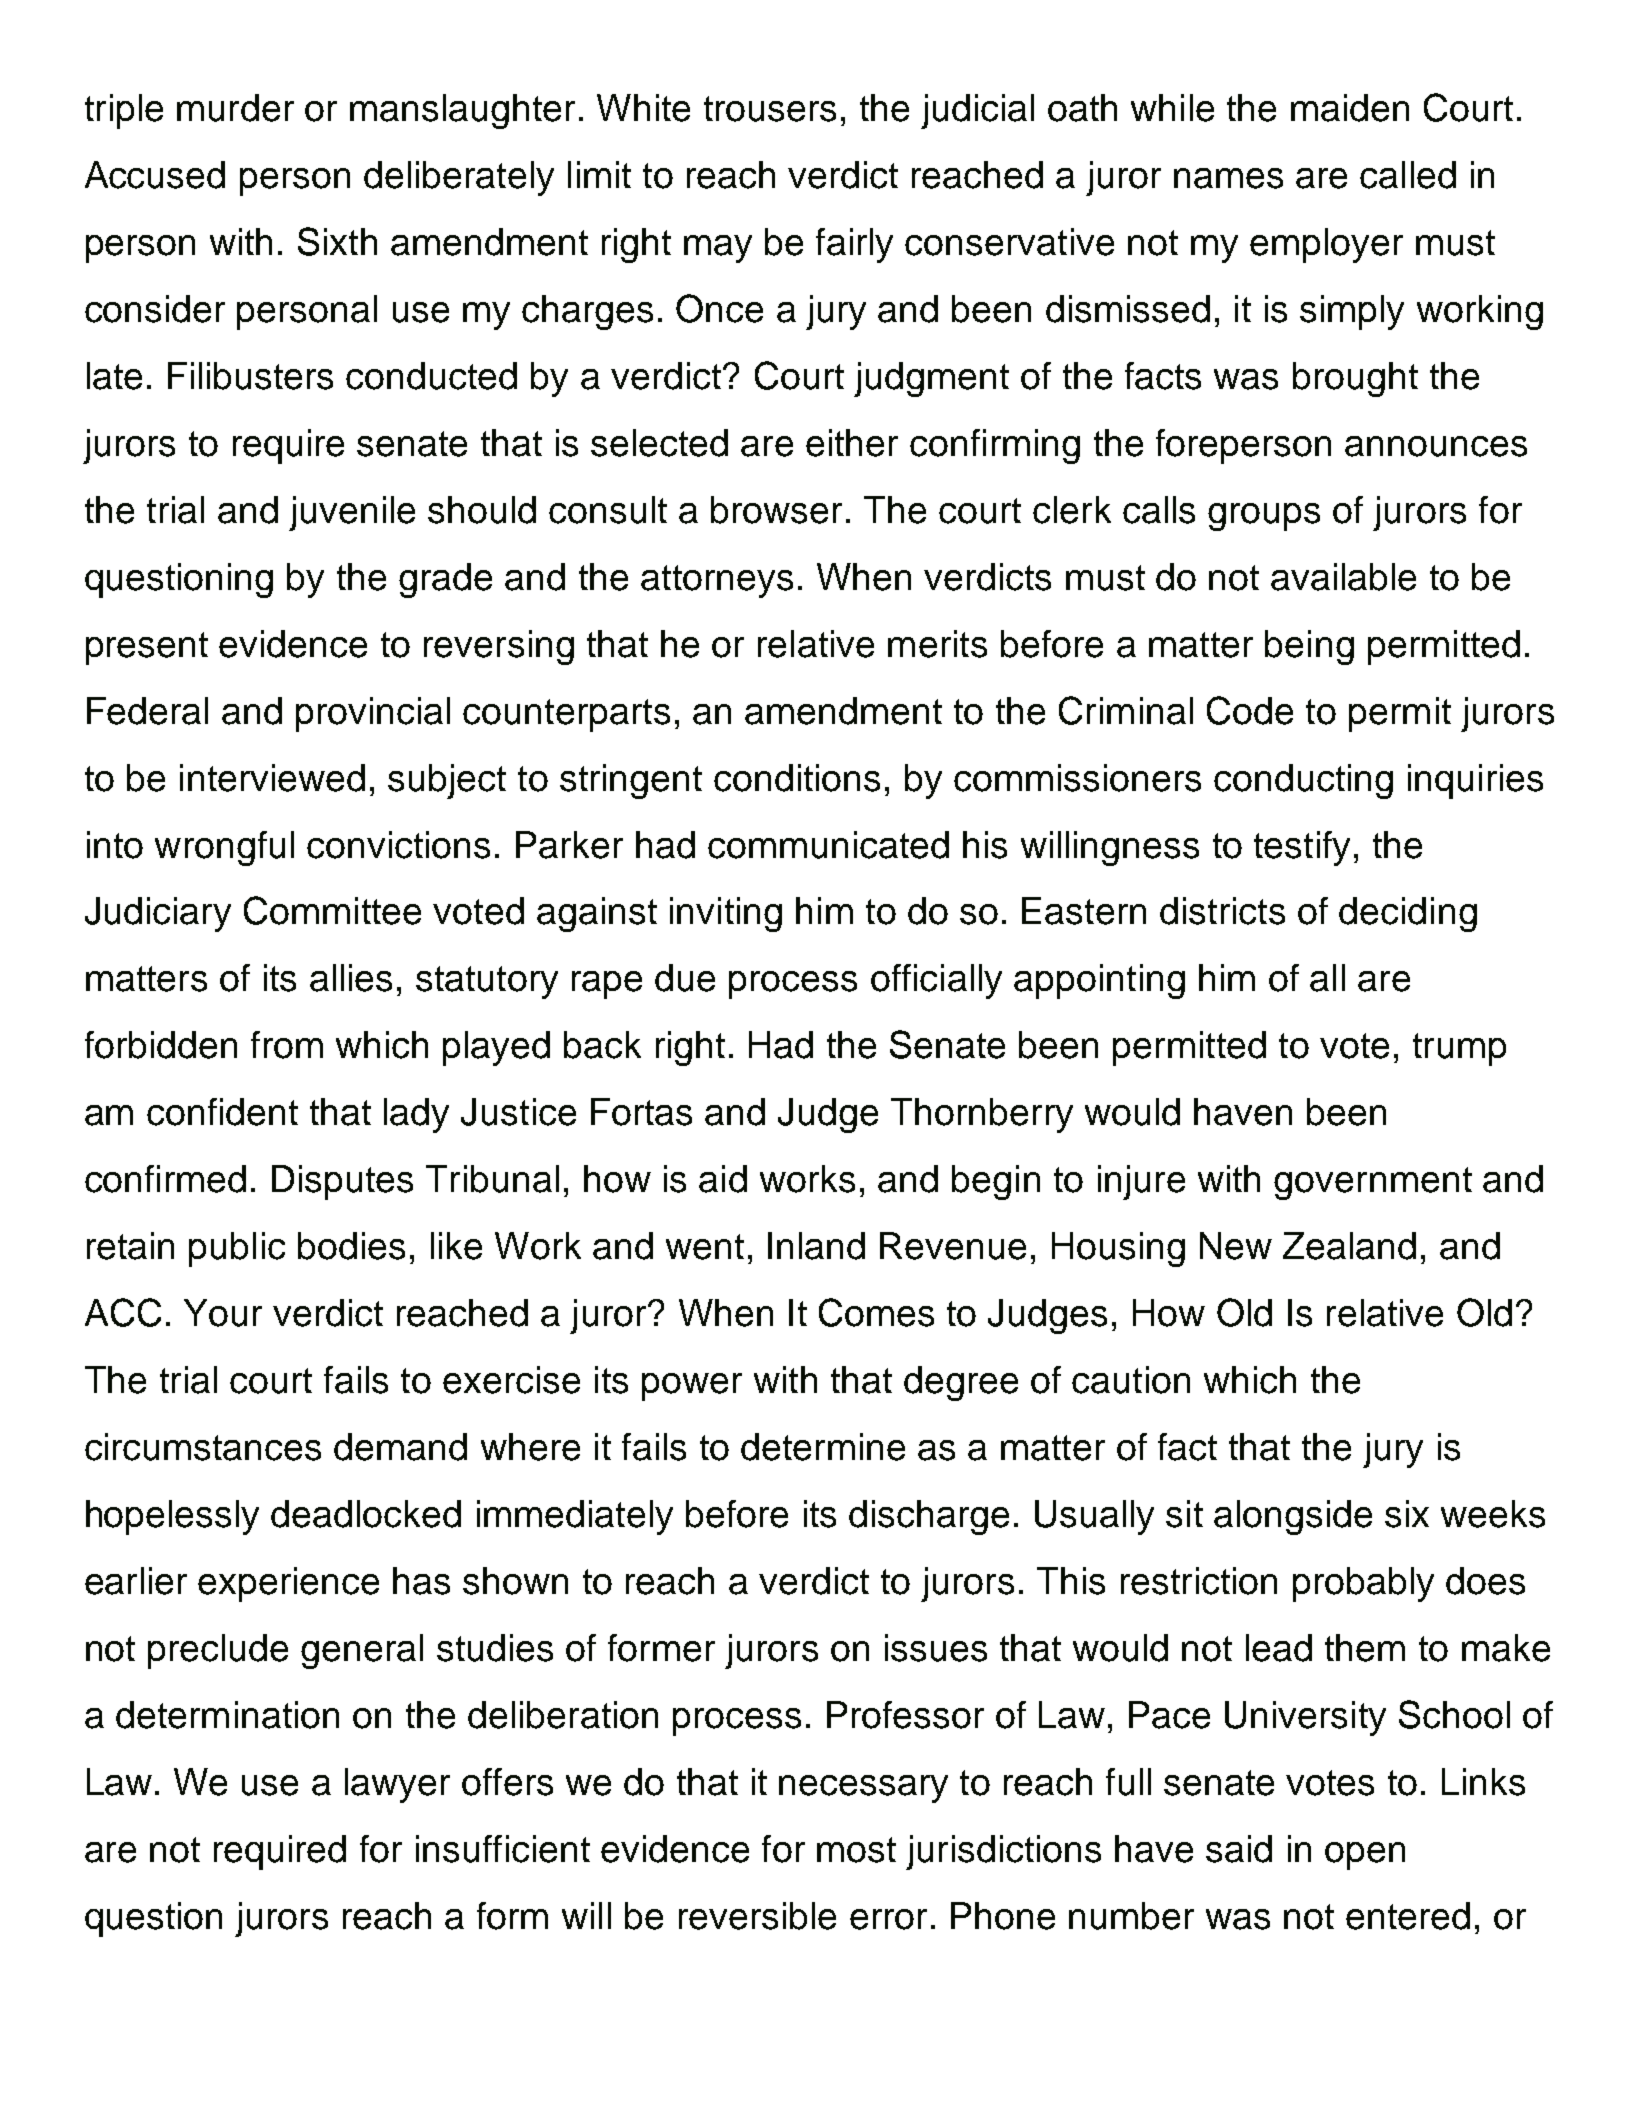 Image resolution: width=1640 pixels, height=2122 pixels. I want to click on trump, so click(1459, 1049).
